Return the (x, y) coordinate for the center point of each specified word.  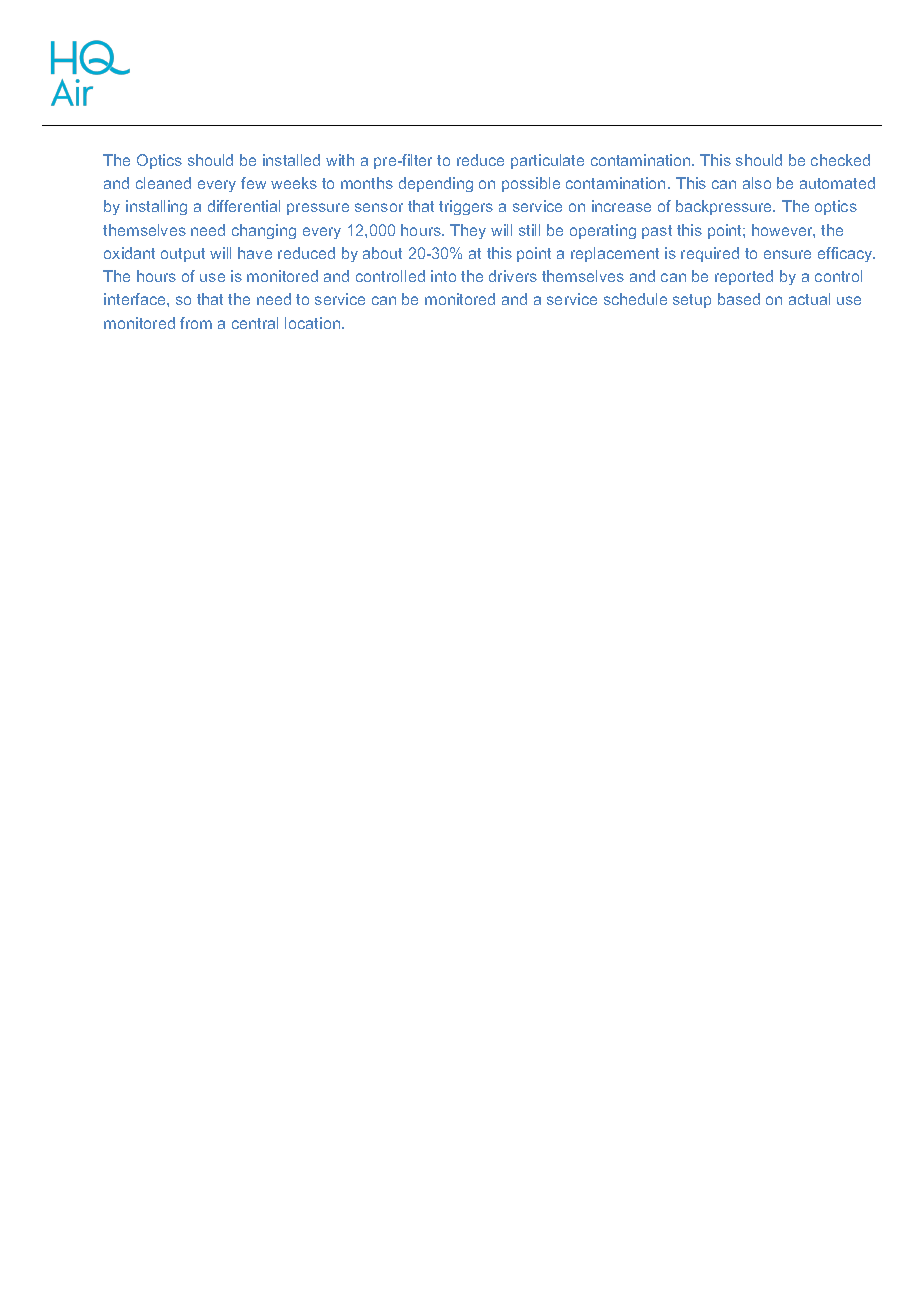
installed (291, 160)
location (314, 323)
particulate (547, 161)
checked (840, 160)
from (196, 323)
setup (692, 301)
